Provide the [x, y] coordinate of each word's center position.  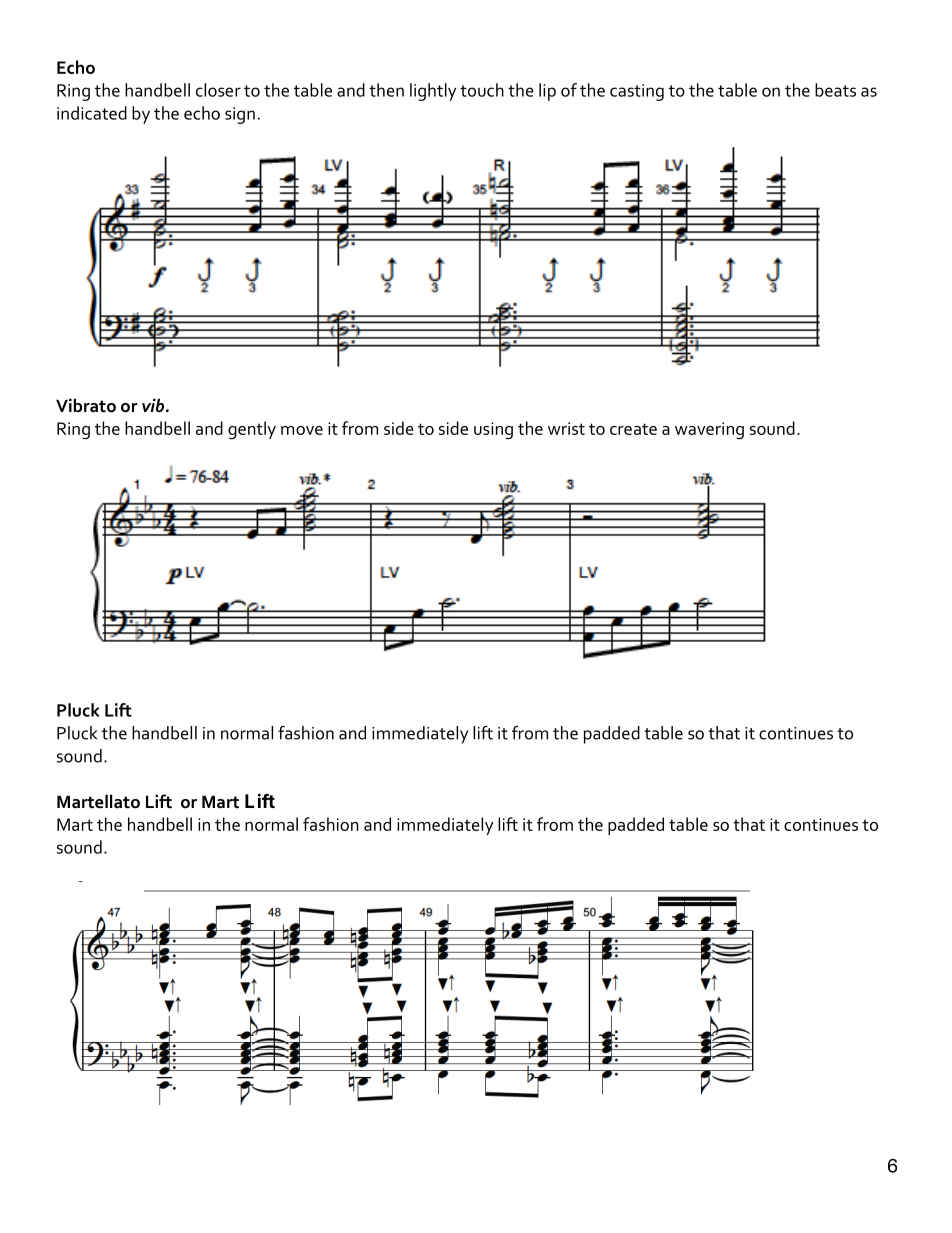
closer [218, 90]
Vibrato [86, 405]
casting [637, 92]
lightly [433, 92]
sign [240, 115]
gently [252, 430]
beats [835, 90]
